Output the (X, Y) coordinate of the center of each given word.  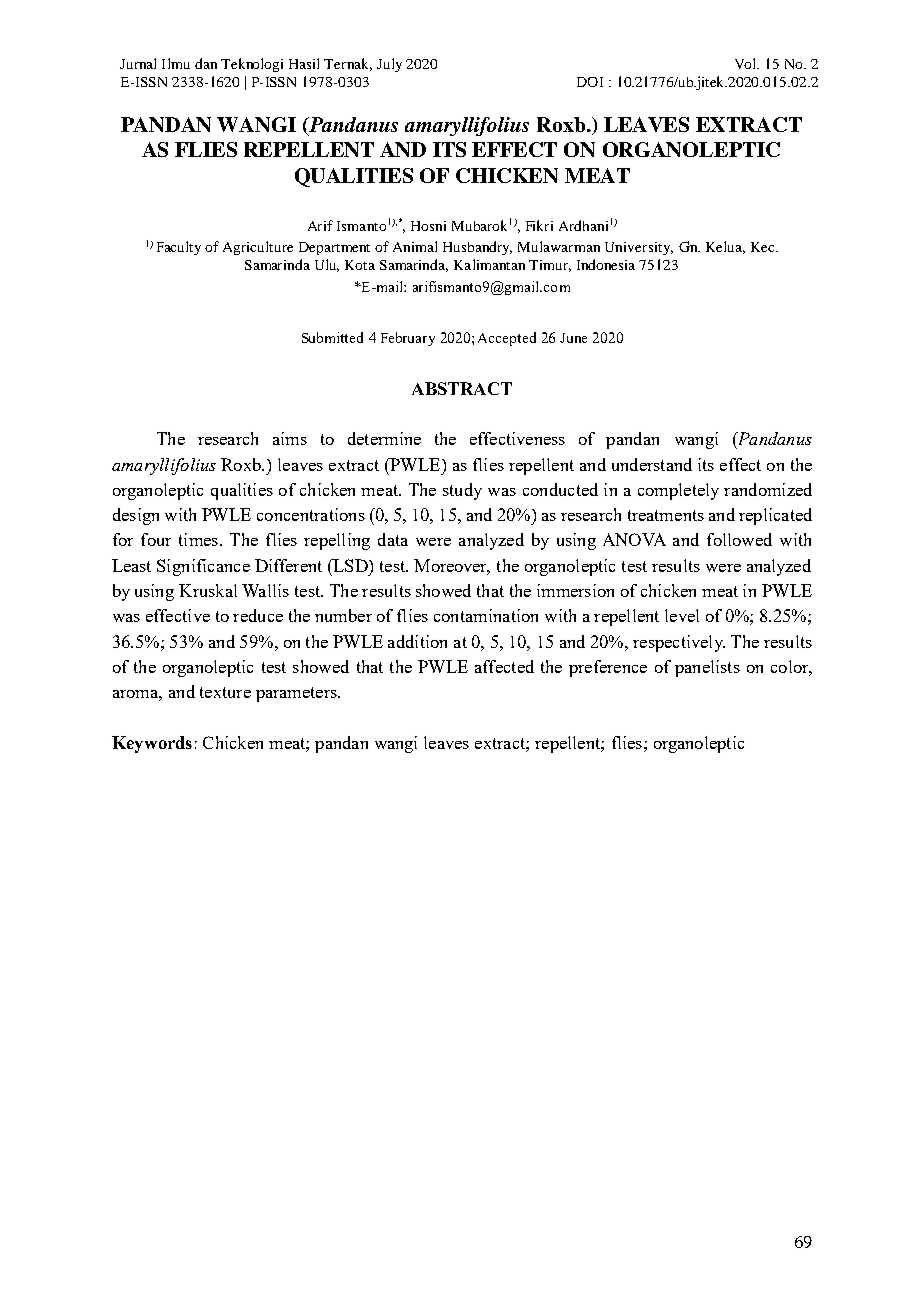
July (389, 65)
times (198, 539)
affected (504, 666)
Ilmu (176, 63)
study (462, 491)
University (639, 248)
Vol (747, 63)
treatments (666, 515)
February (408, 339)
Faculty (179, 248)
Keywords (152, 744)
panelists (707, 668)
